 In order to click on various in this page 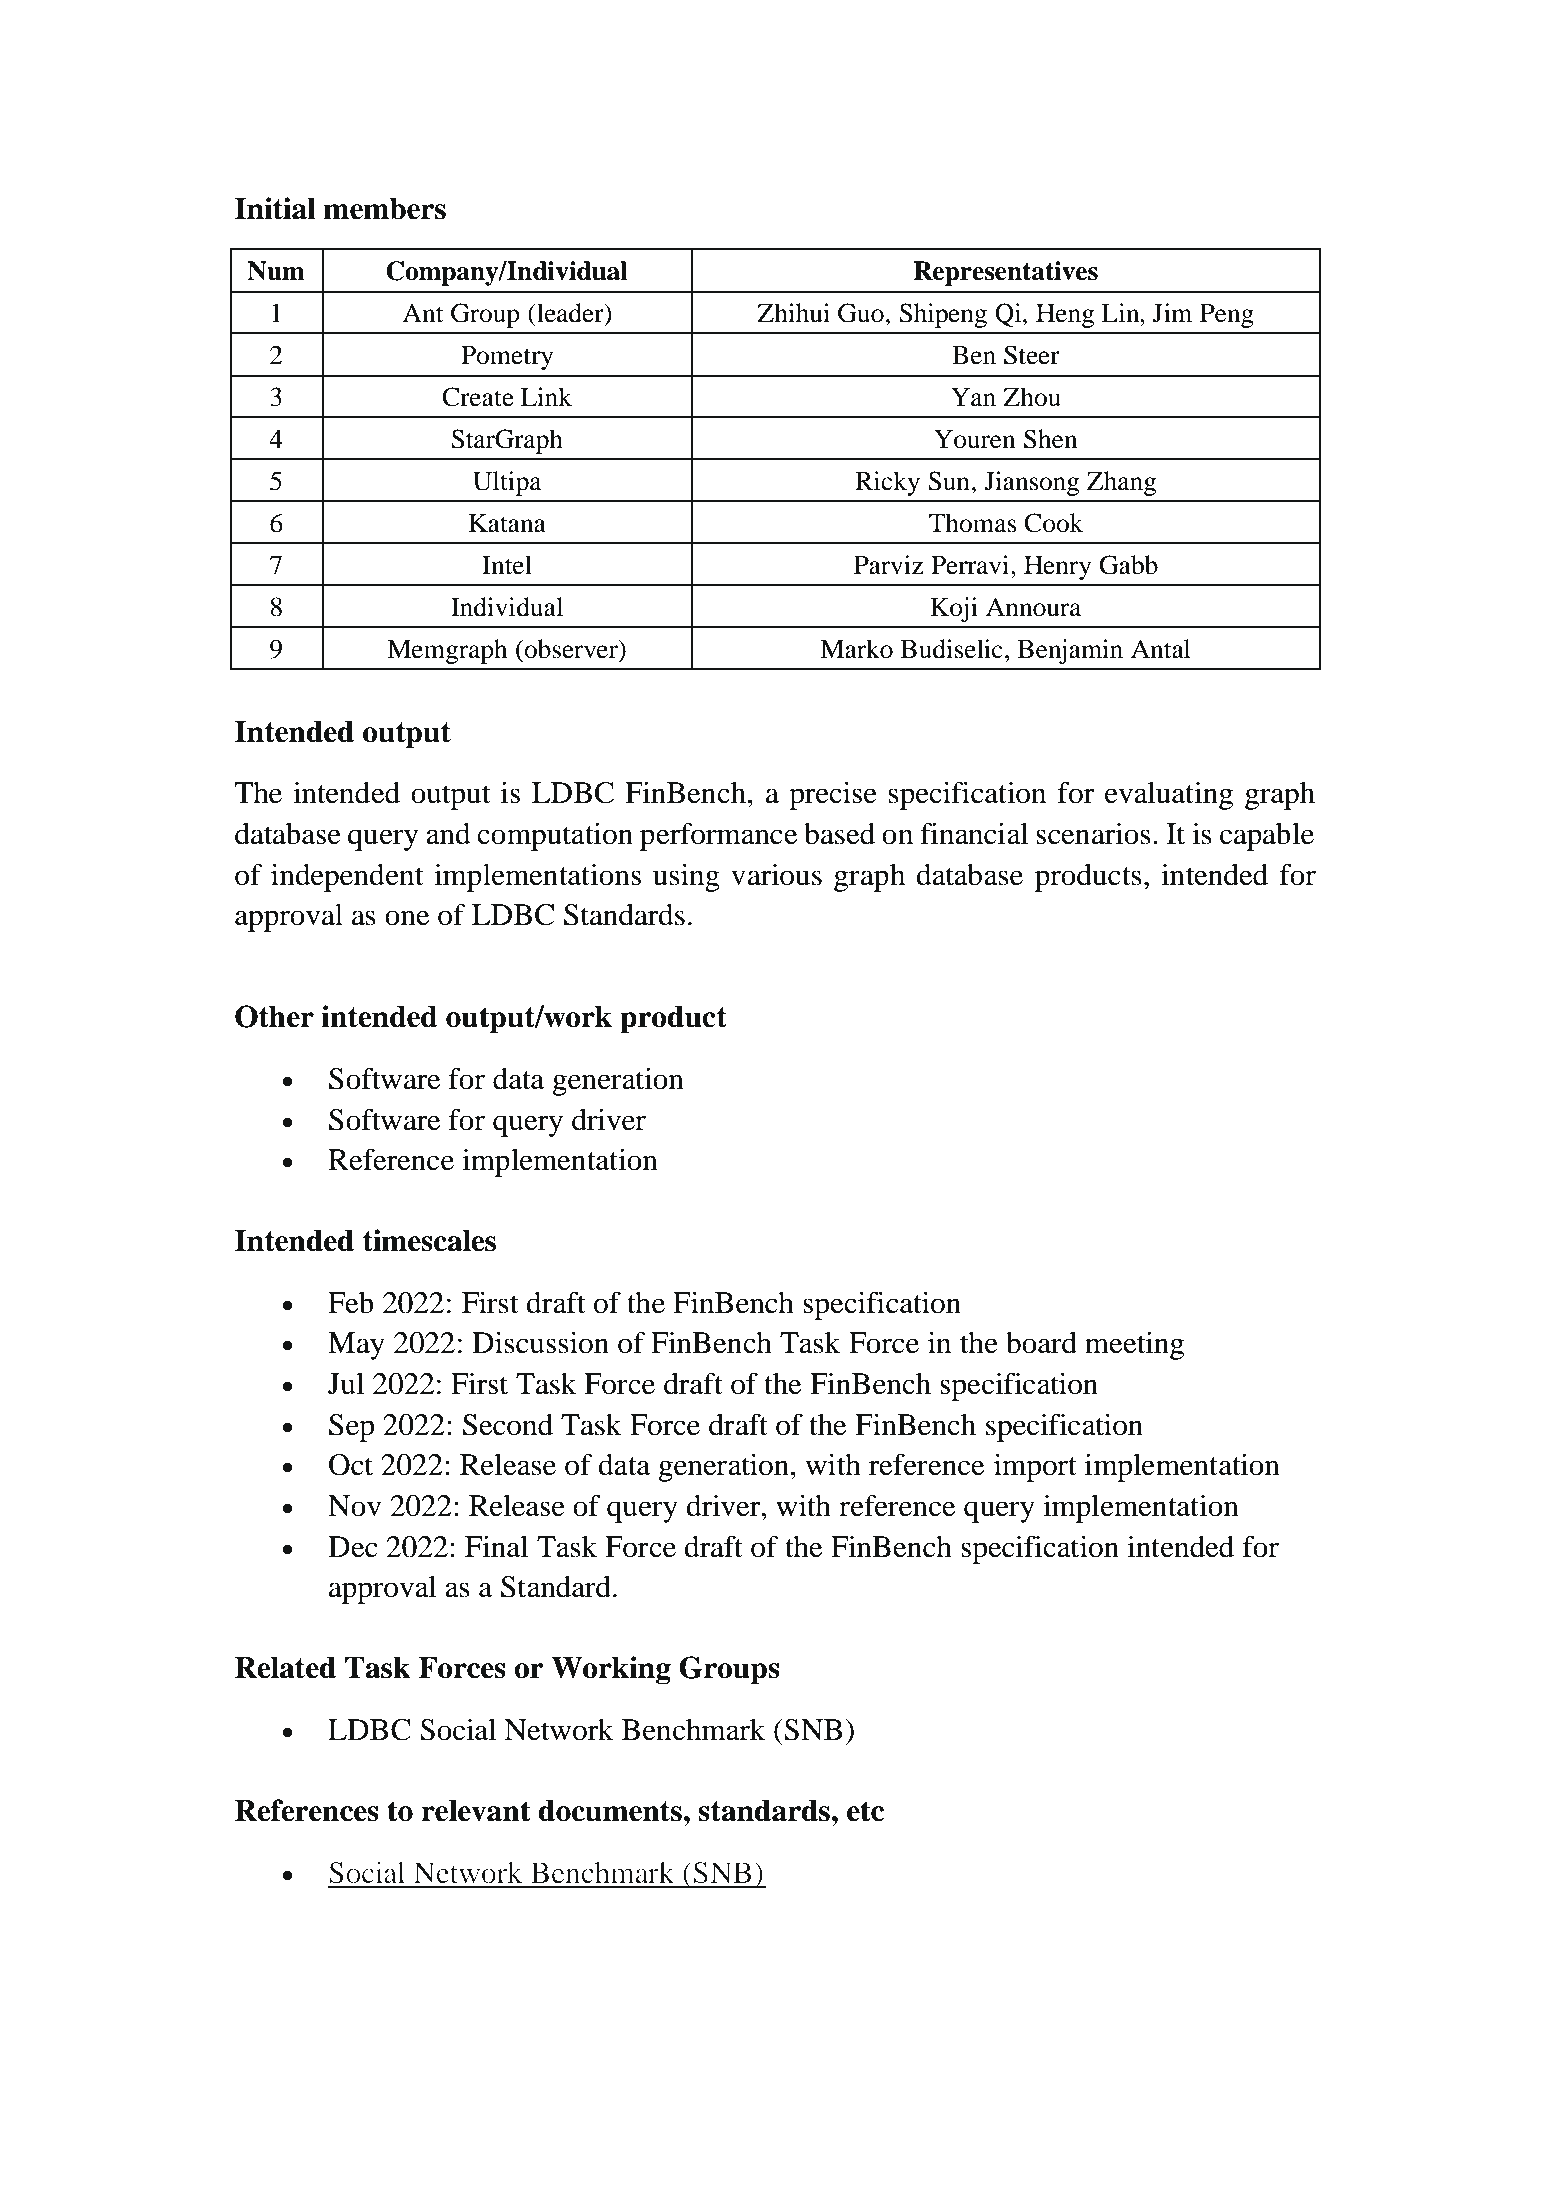, I will do `click(776, 874)`.
